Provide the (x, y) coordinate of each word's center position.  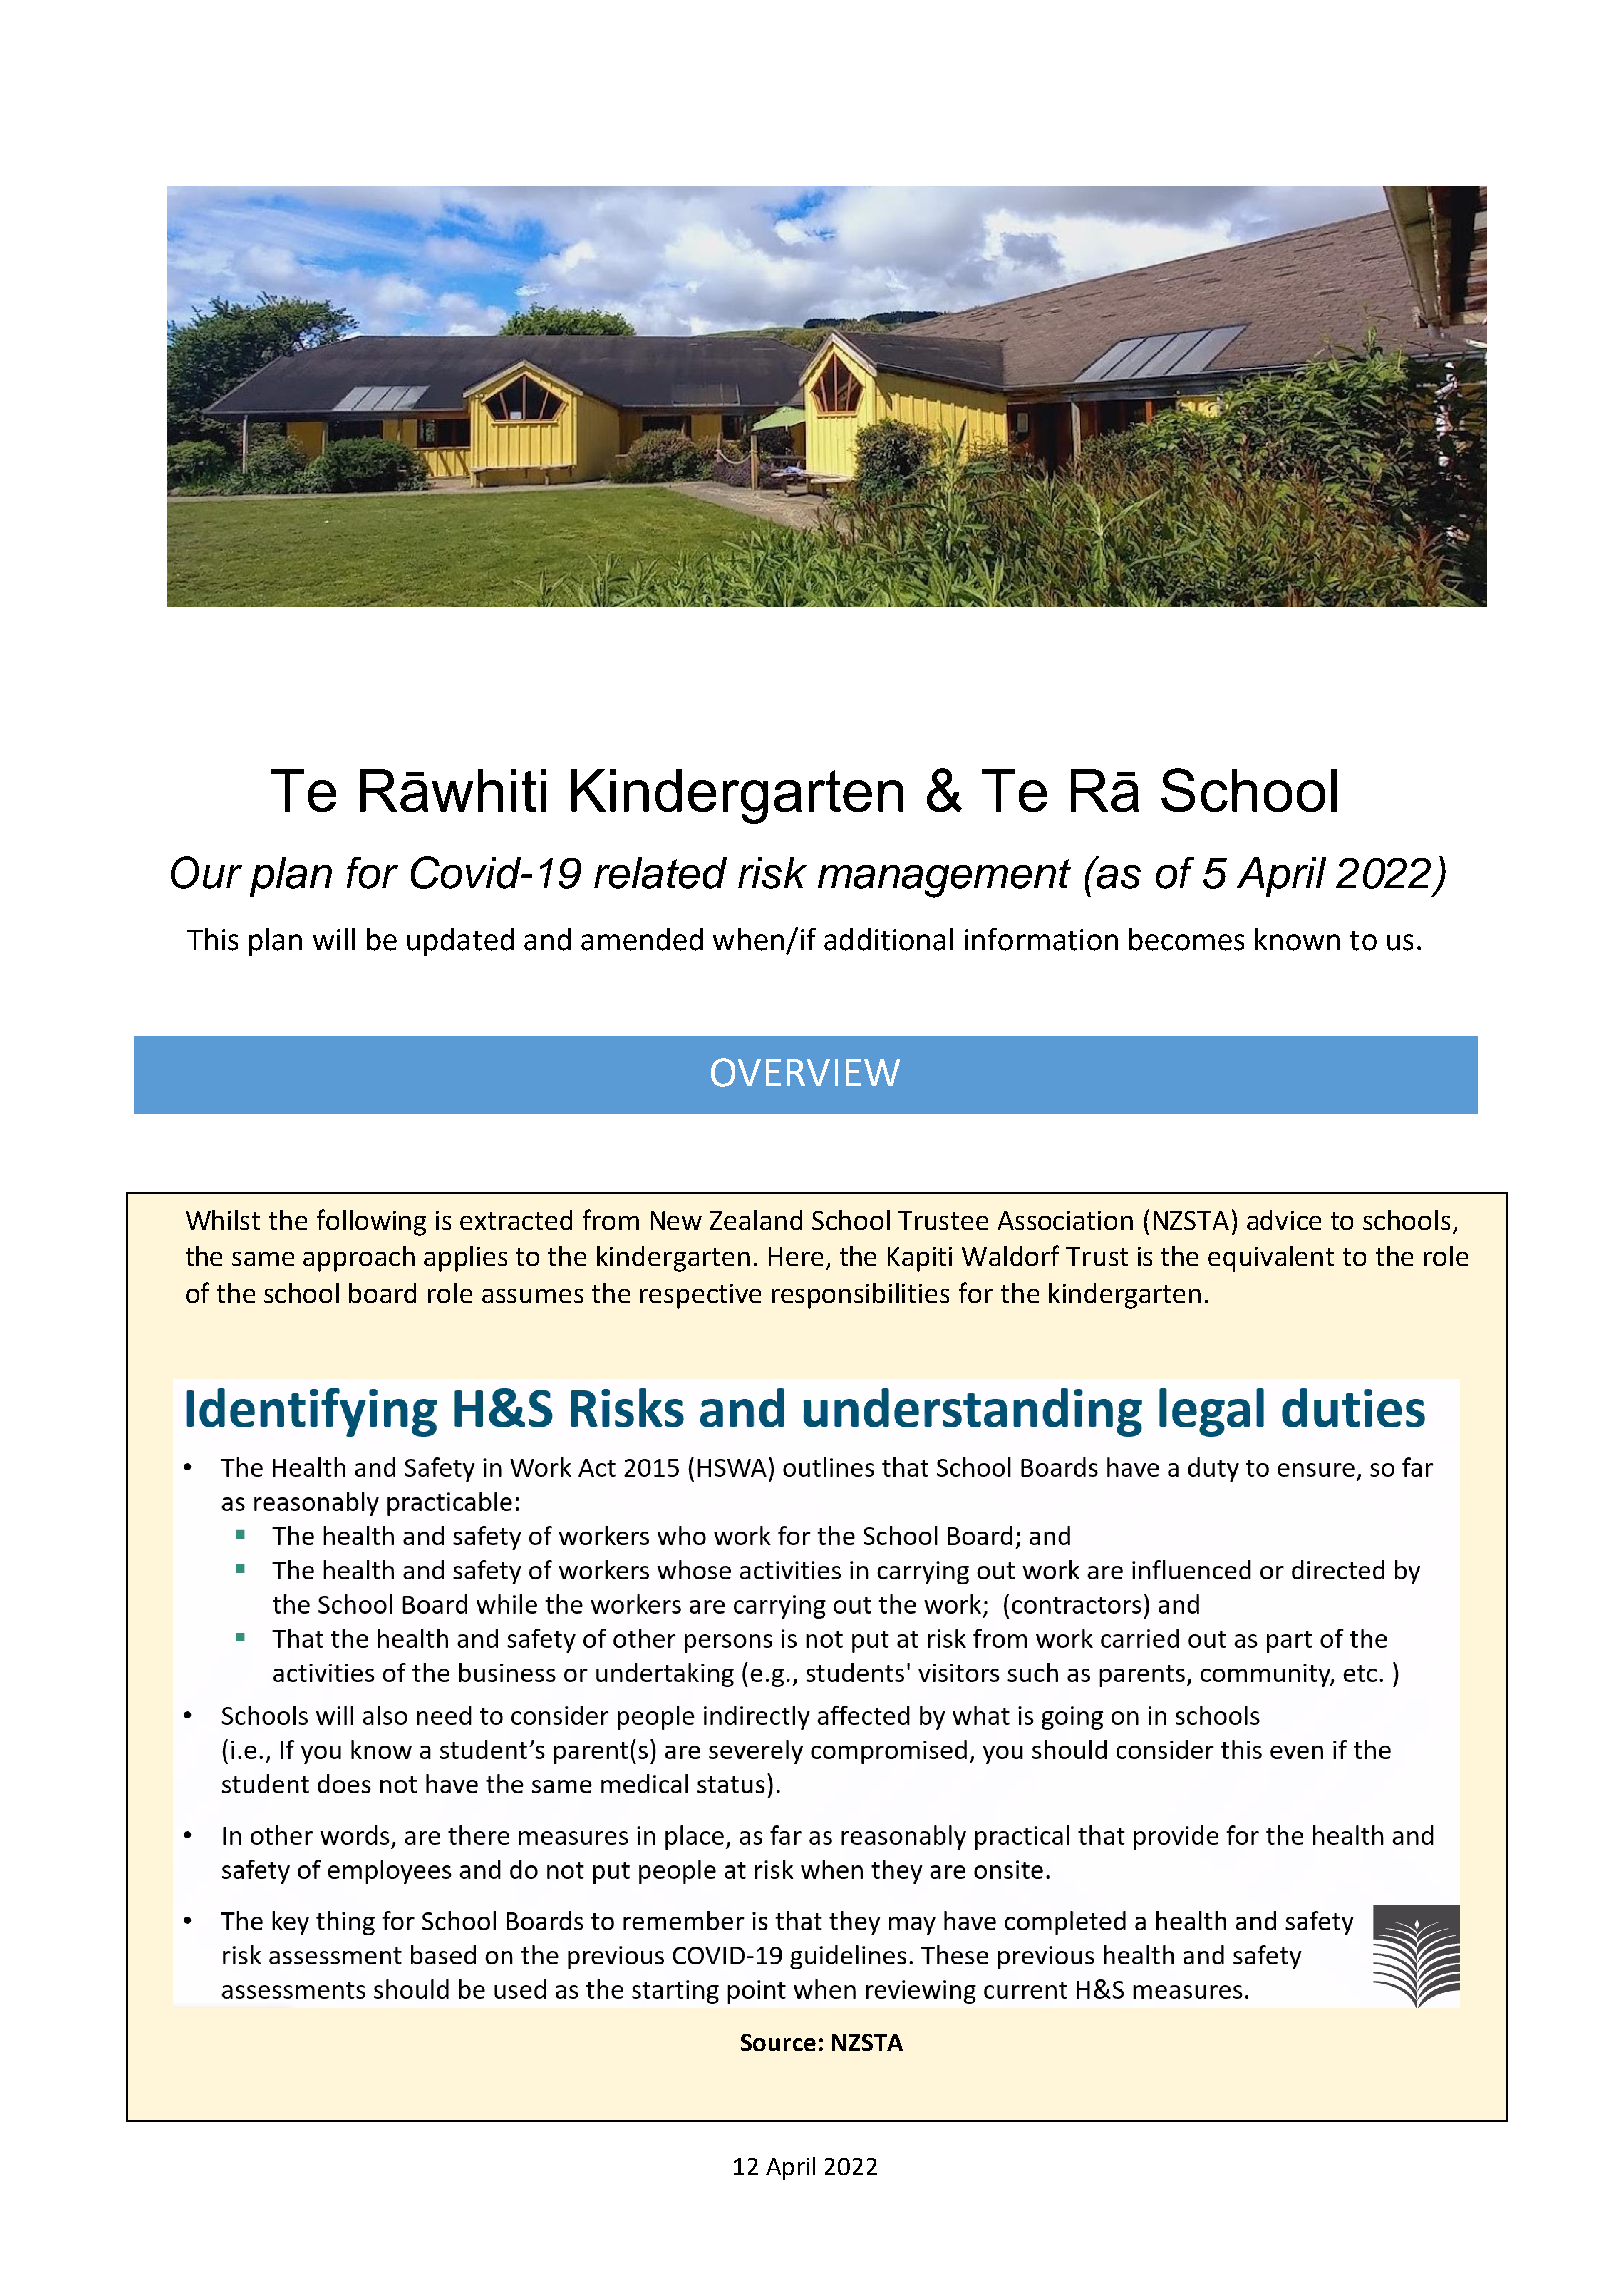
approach (359, 1259)
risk (772, 873)
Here (796, 1256)
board (382, 1293)
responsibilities (860, 1296)
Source (778, 2042)
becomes (1186, 939)
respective (700, 1296)
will (334, 939)
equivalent (1271, 1259)
